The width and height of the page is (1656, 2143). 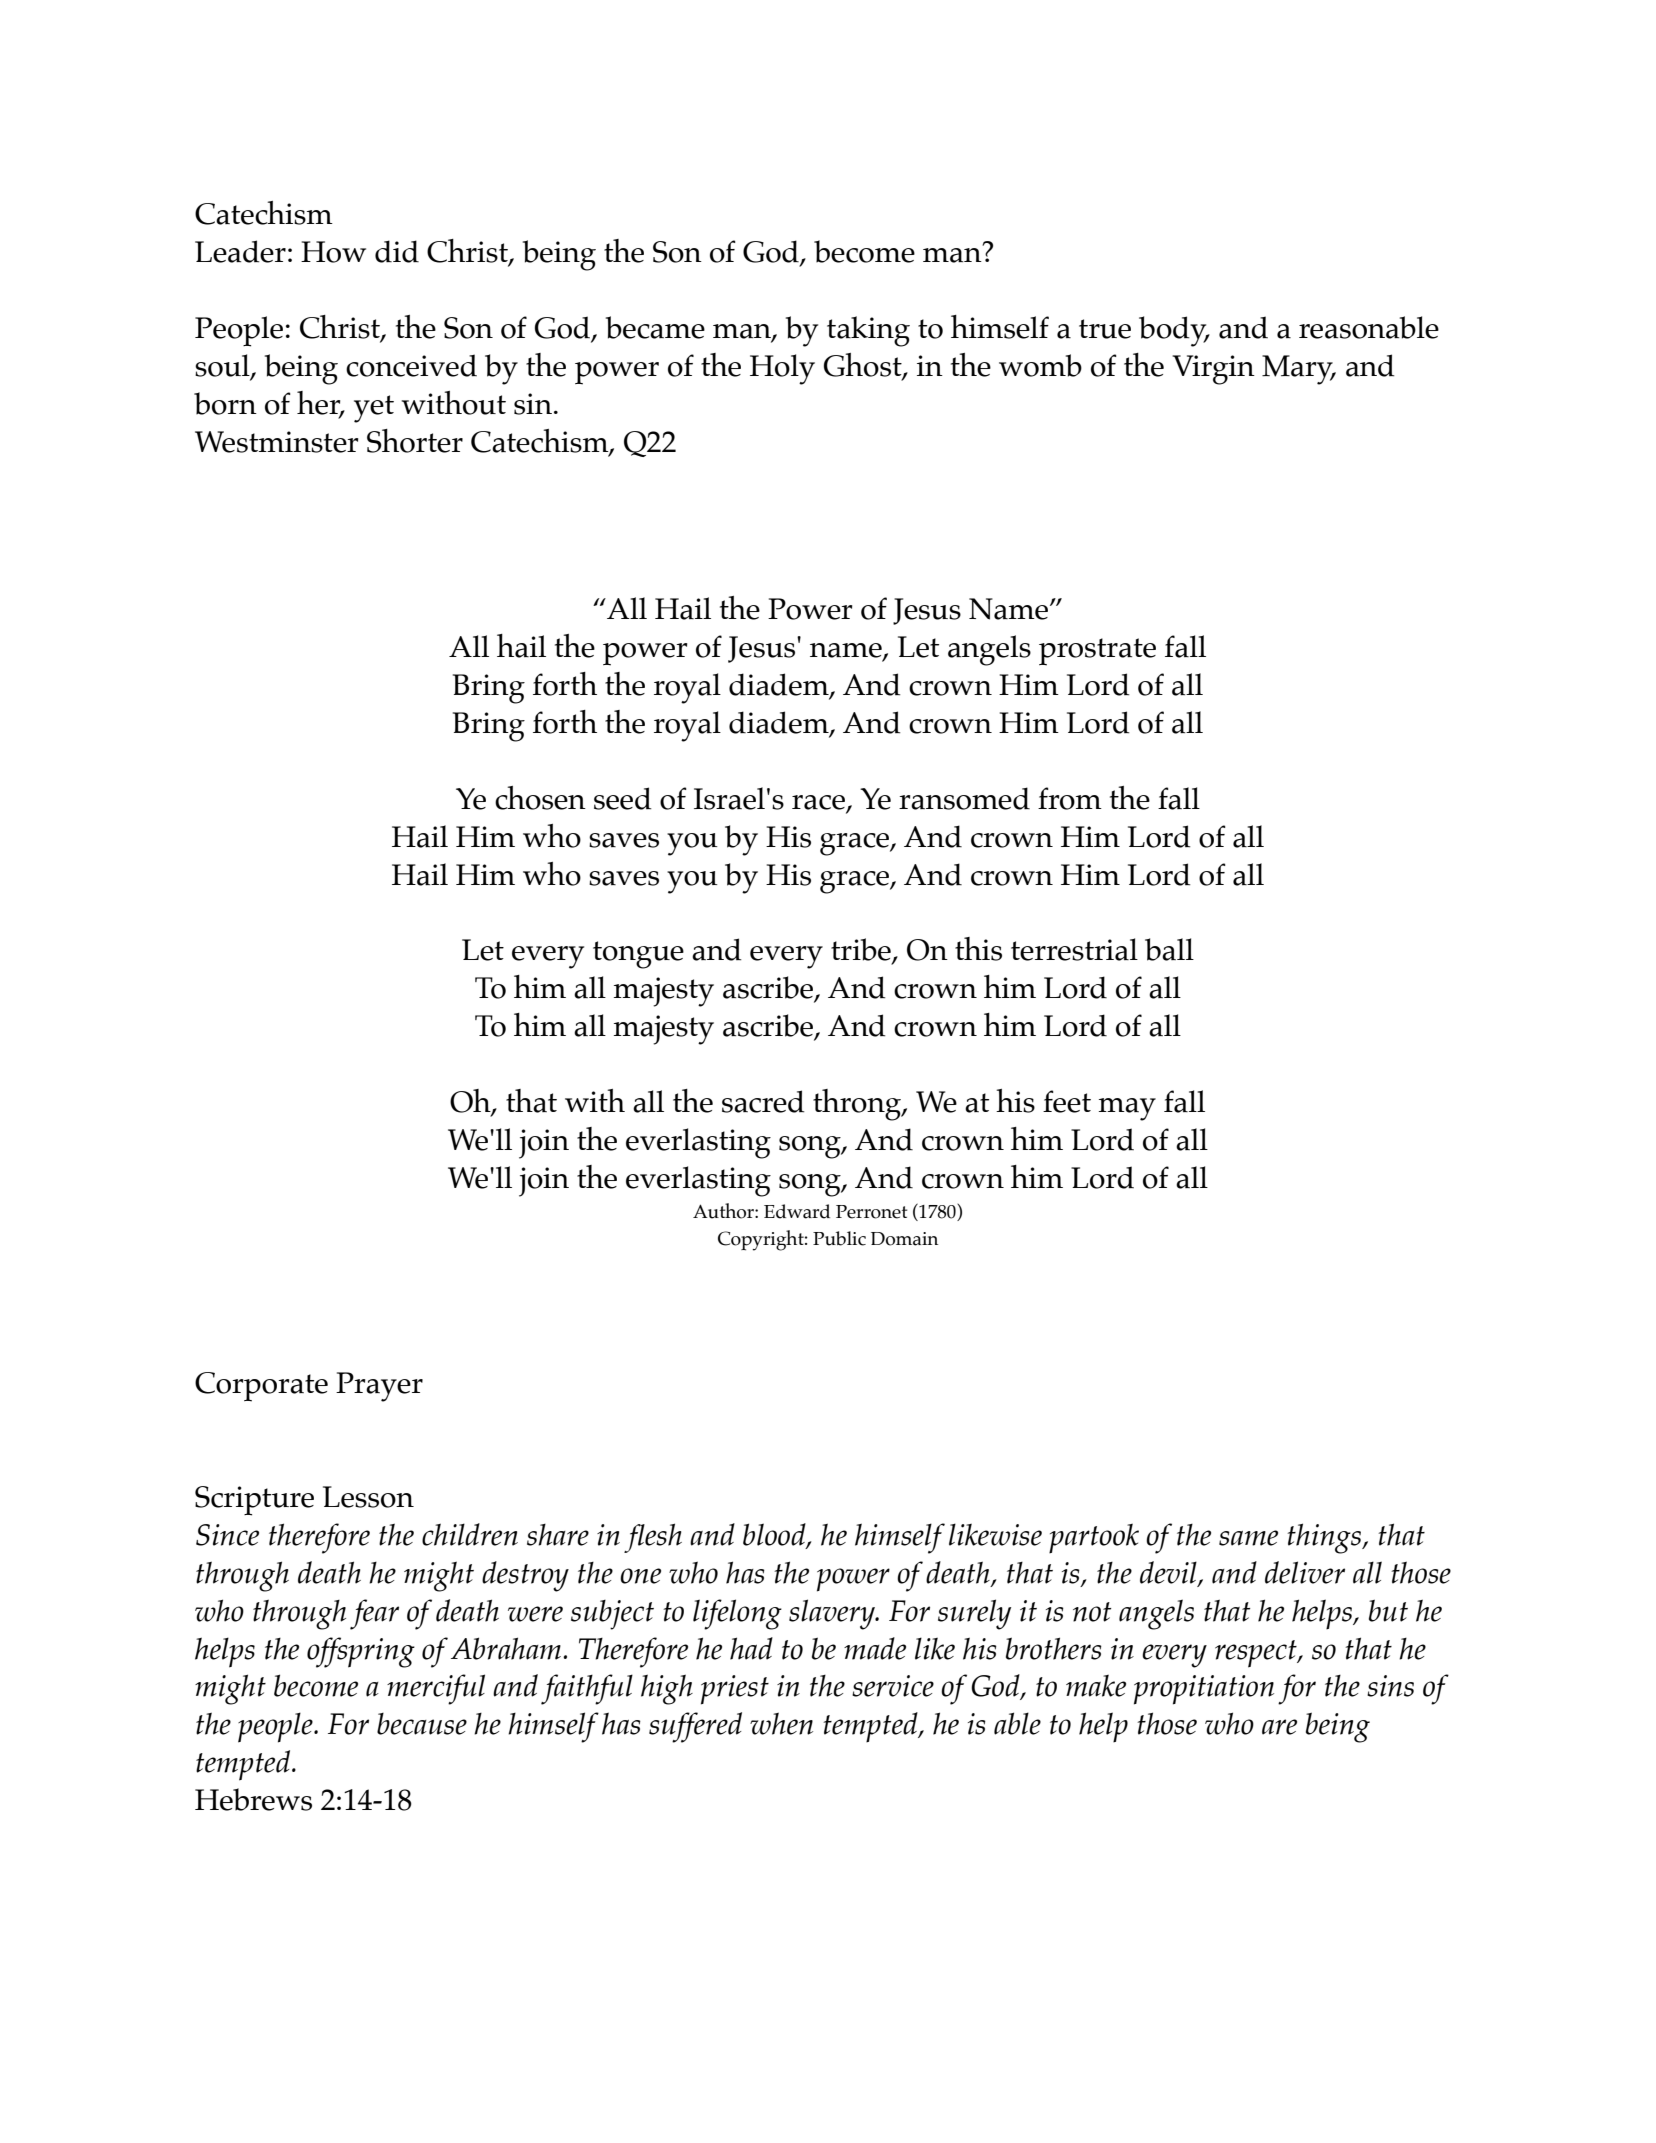 What do you see at coordinates (1097, 652) in the page?
I see `prostrate` at bounding box center [1097, 652].
